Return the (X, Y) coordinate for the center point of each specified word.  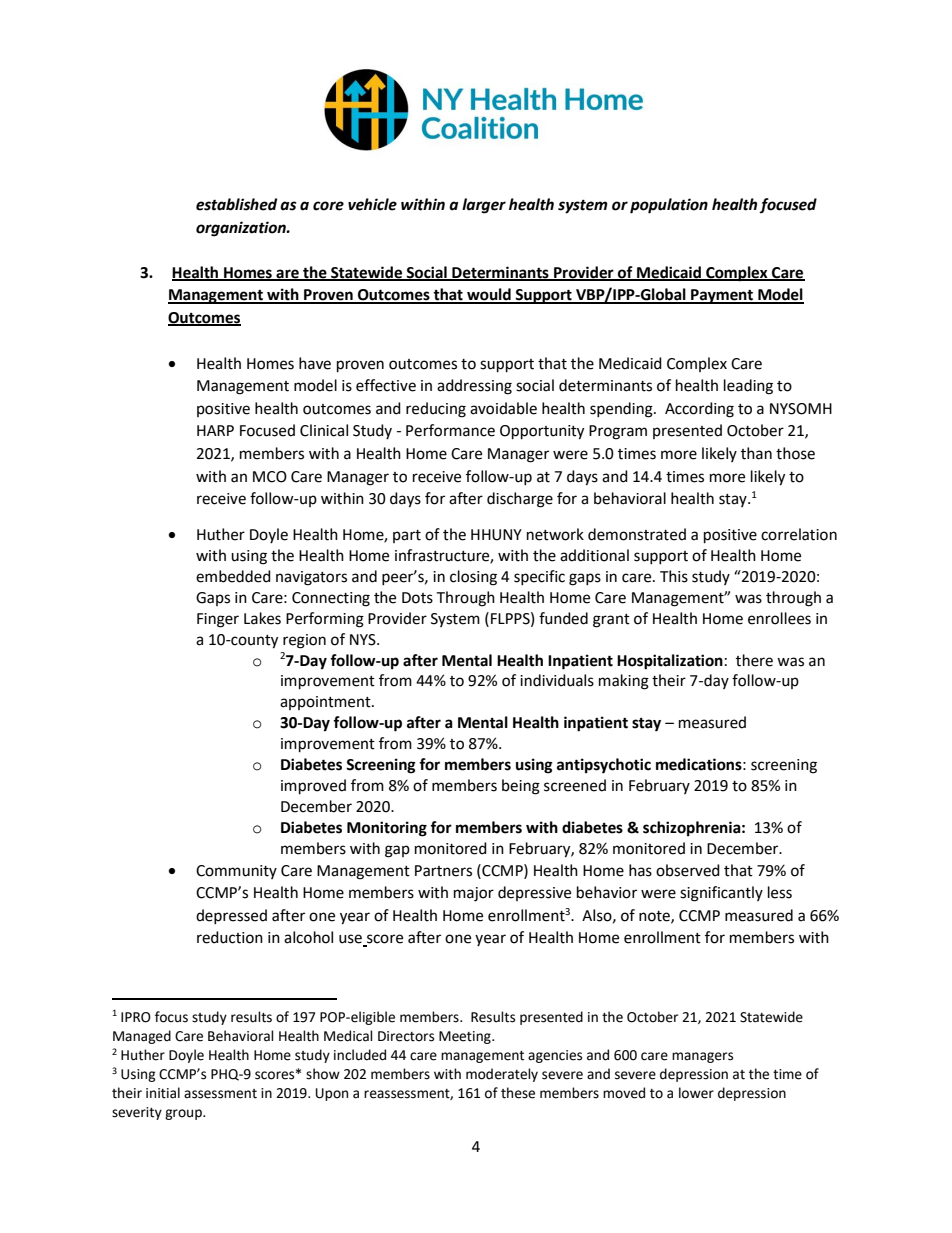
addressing (474, 387)
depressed (231, 916)
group (184, 1114)
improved (313, 787)
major (474, 894)
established (236, 204)
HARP (215, 430)
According (699, 410)
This (674, 576)
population (669, 206)
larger (484, 206)
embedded (233, 576)
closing (473, 578)
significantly (721, 894)
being (521, 787)
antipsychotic (604, 766)
